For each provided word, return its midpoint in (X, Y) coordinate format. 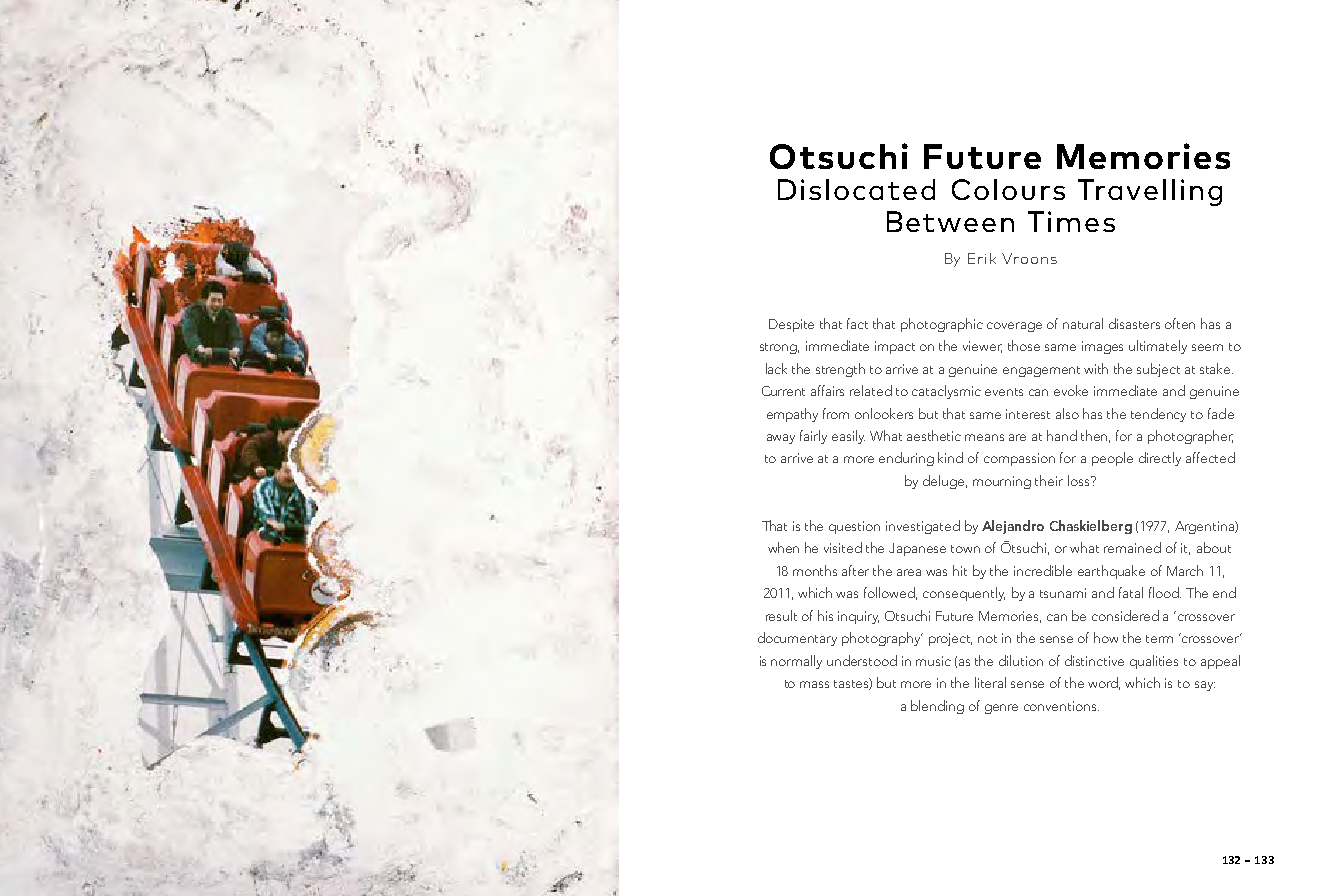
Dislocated (856, 189)
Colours (1008, 189)
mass (814, 684)
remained (1132, 547)
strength (840, 370)
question (854, 527)
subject (1158, 370)
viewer (982, 347)
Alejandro (1013, 527)
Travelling (1150, 192)
